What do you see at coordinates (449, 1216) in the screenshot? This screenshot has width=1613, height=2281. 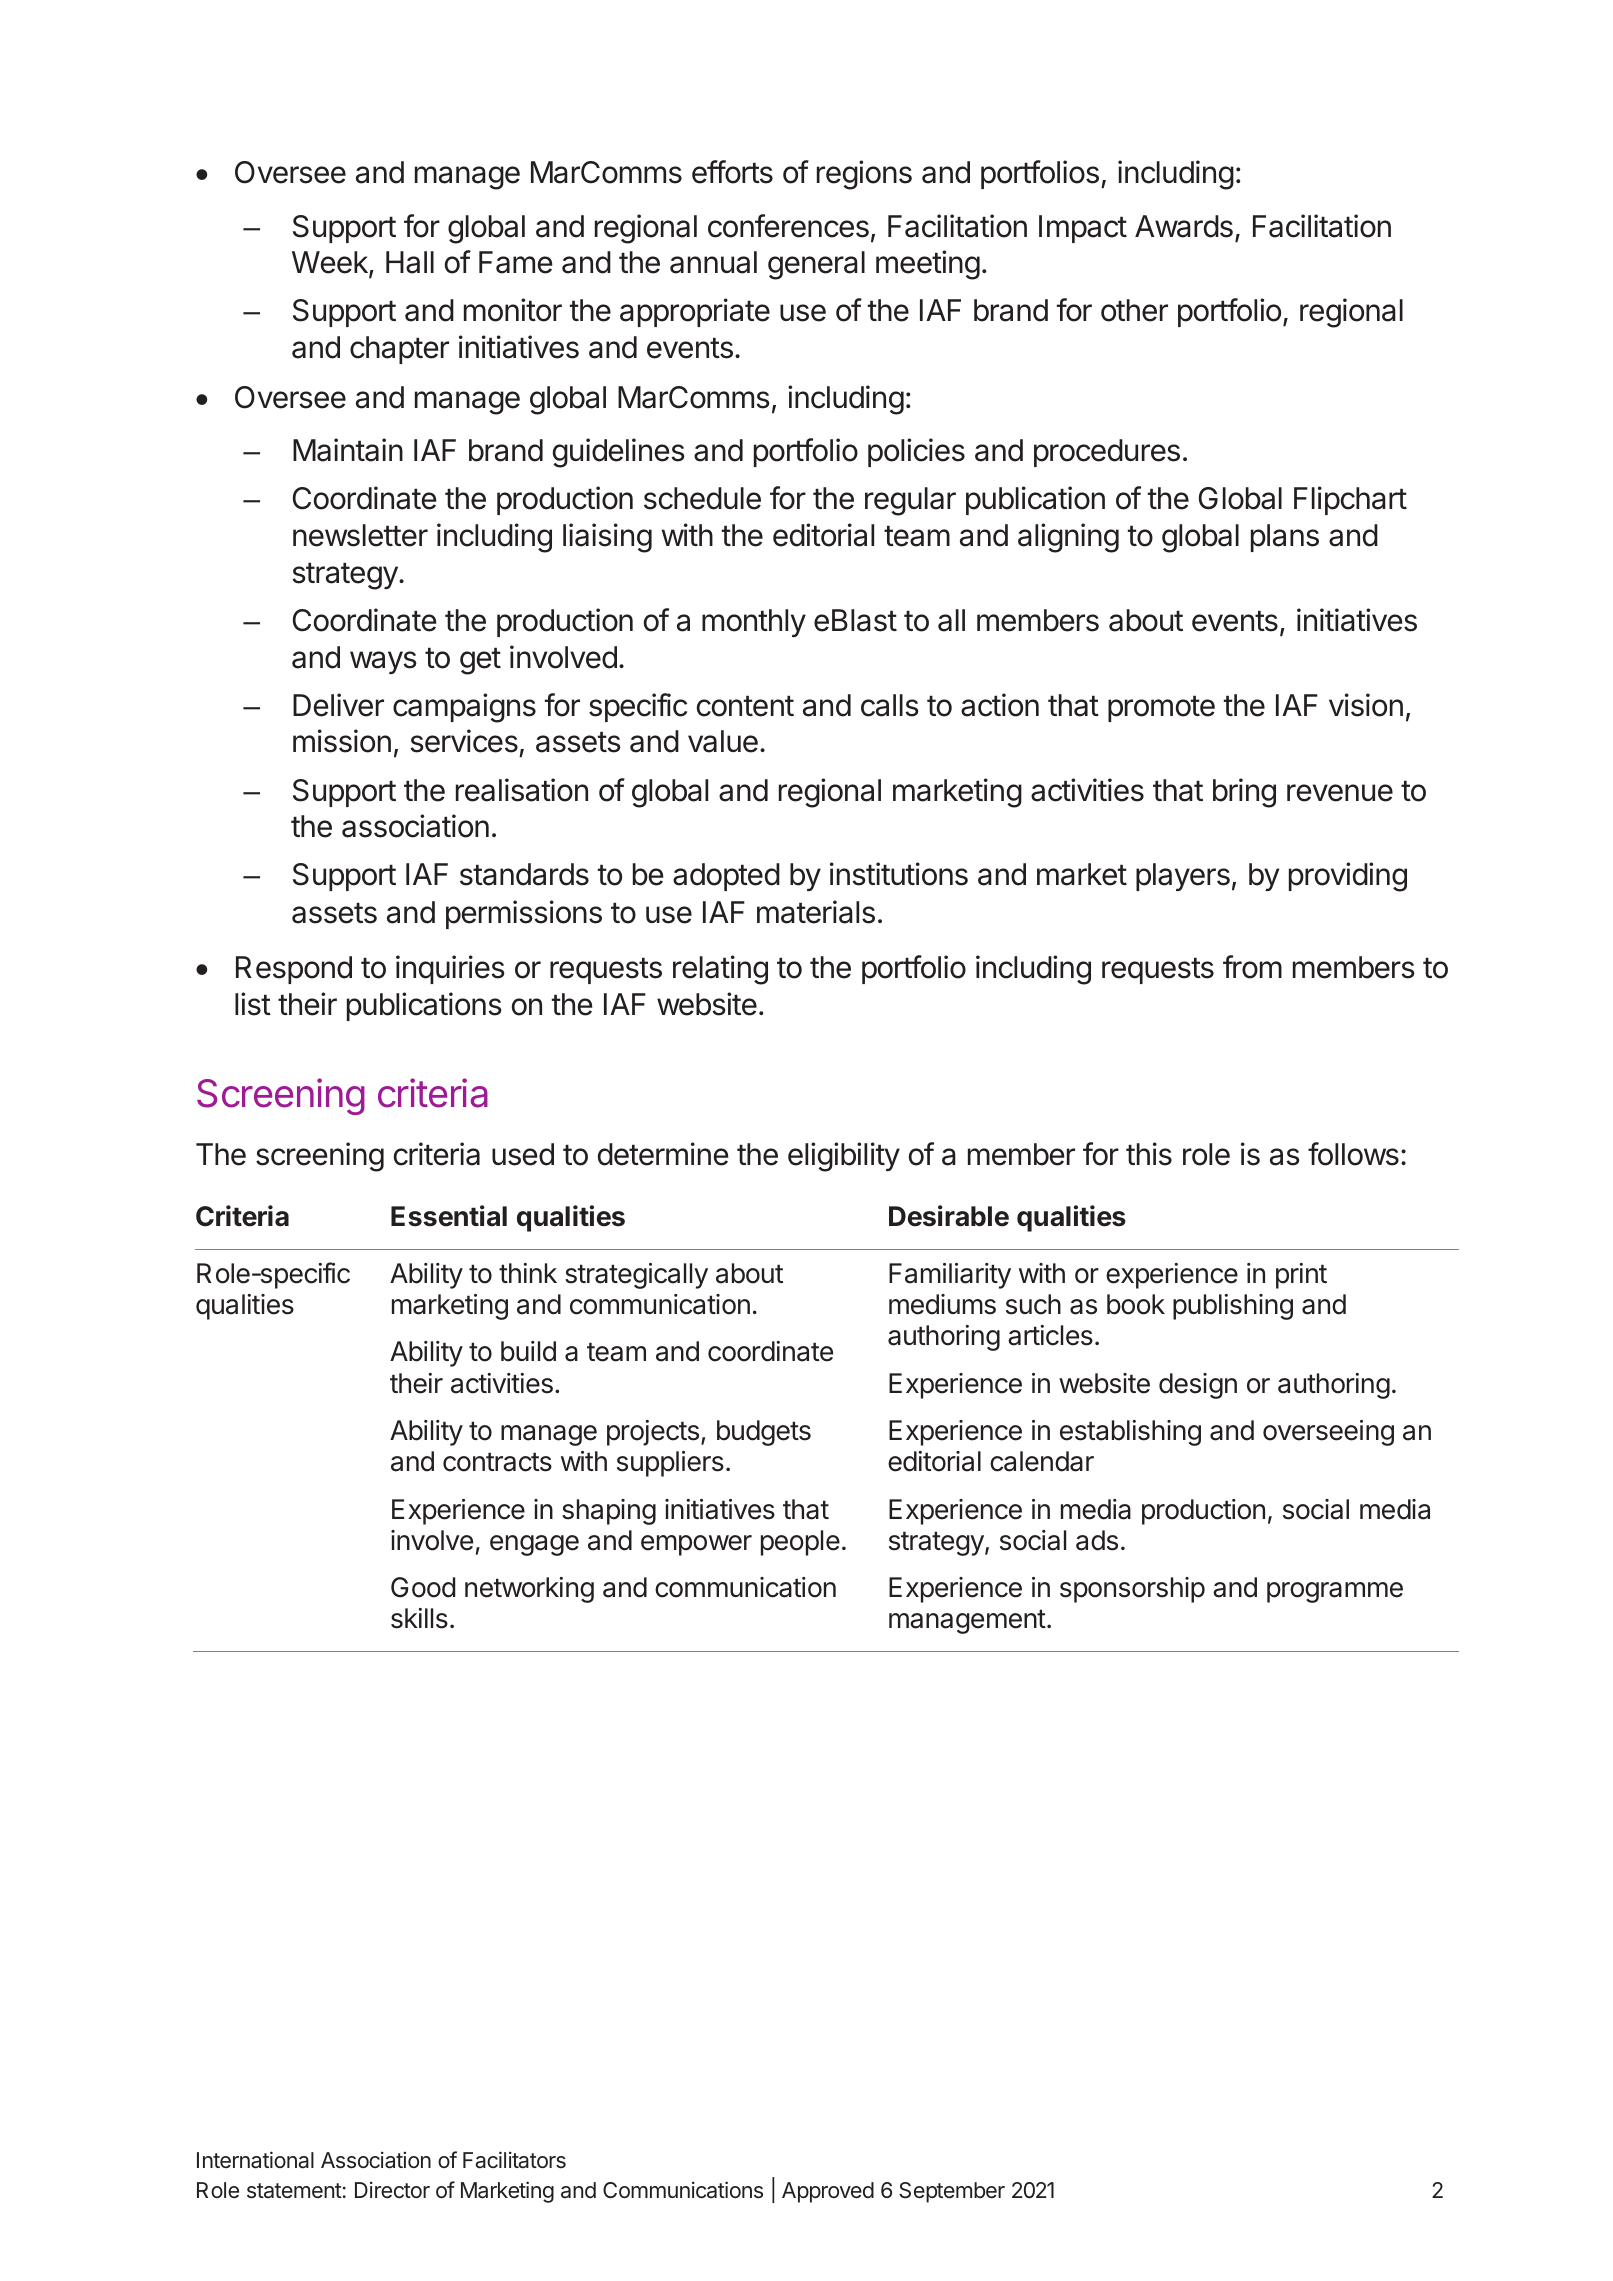 I see `Essential` at bounding box center [449, 1216].
